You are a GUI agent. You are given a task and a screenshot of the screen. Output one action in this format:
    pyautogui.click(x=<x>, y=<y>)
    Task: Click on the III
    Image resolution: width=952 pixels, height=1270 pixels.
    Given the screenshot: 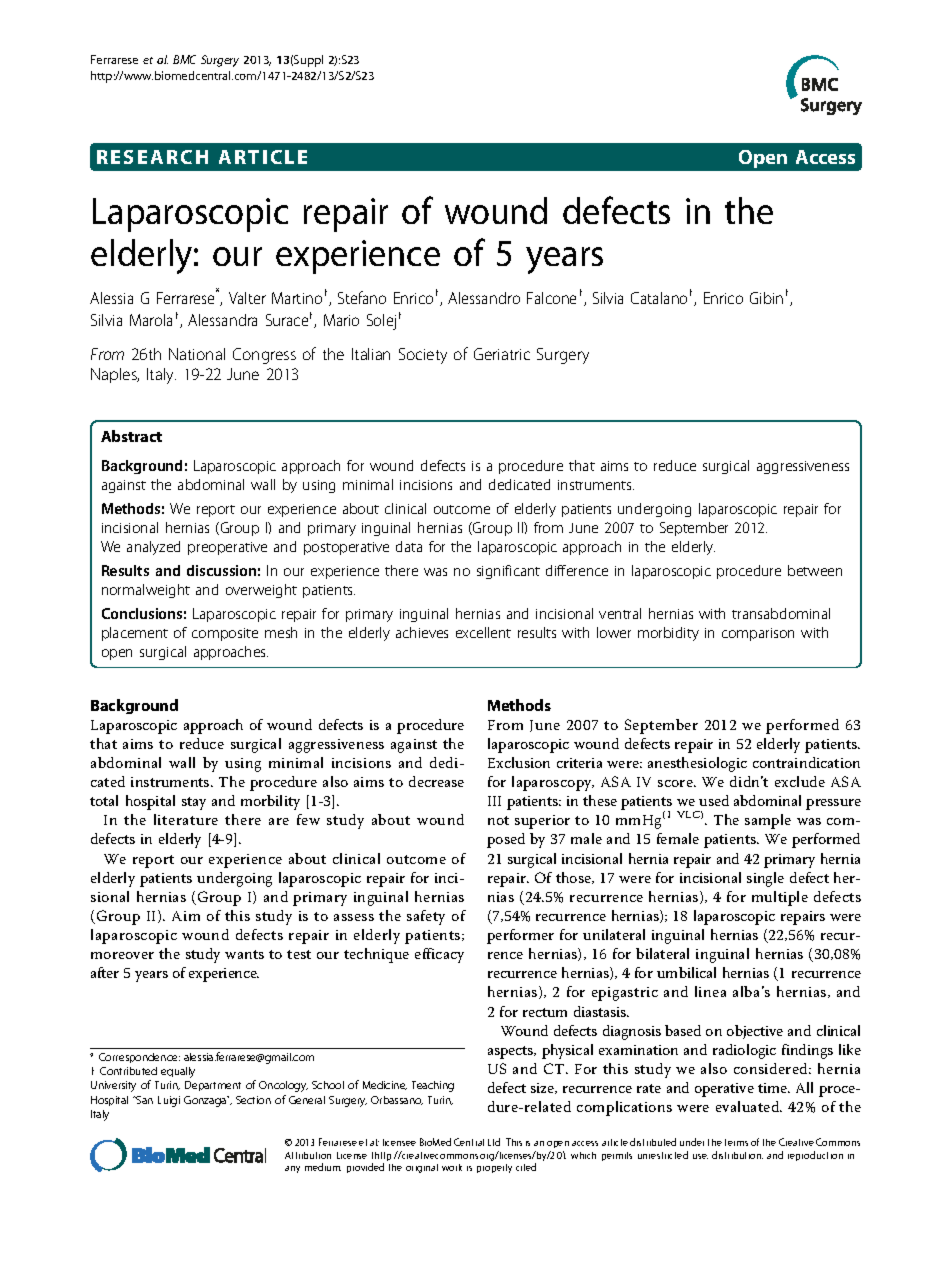 What is the action you would take?
    pyautogui.click(x=494, y=801)
